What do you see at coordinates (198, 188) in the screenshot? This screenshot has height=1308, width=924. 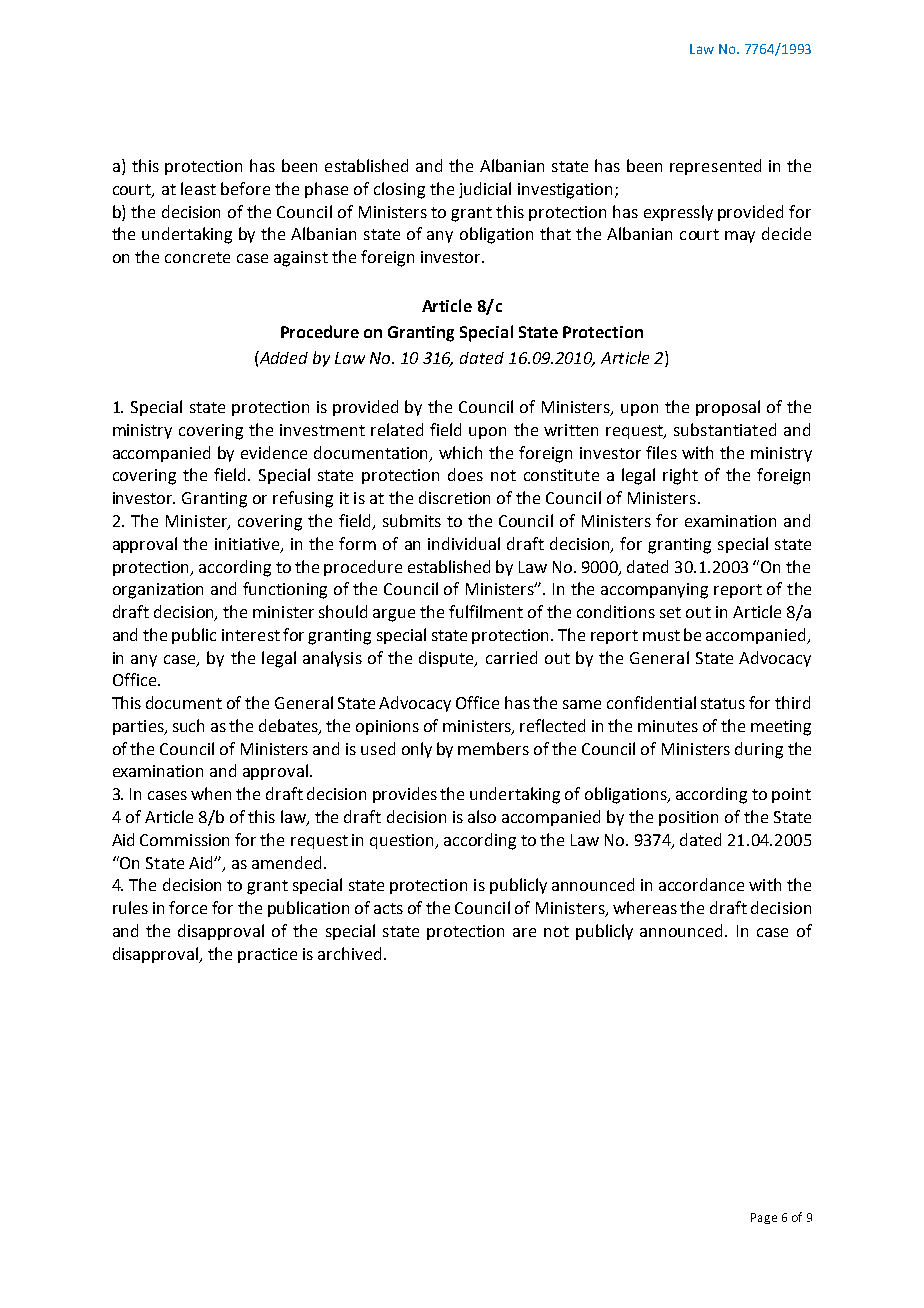 I see `least` at bounding box center [198, 188].
